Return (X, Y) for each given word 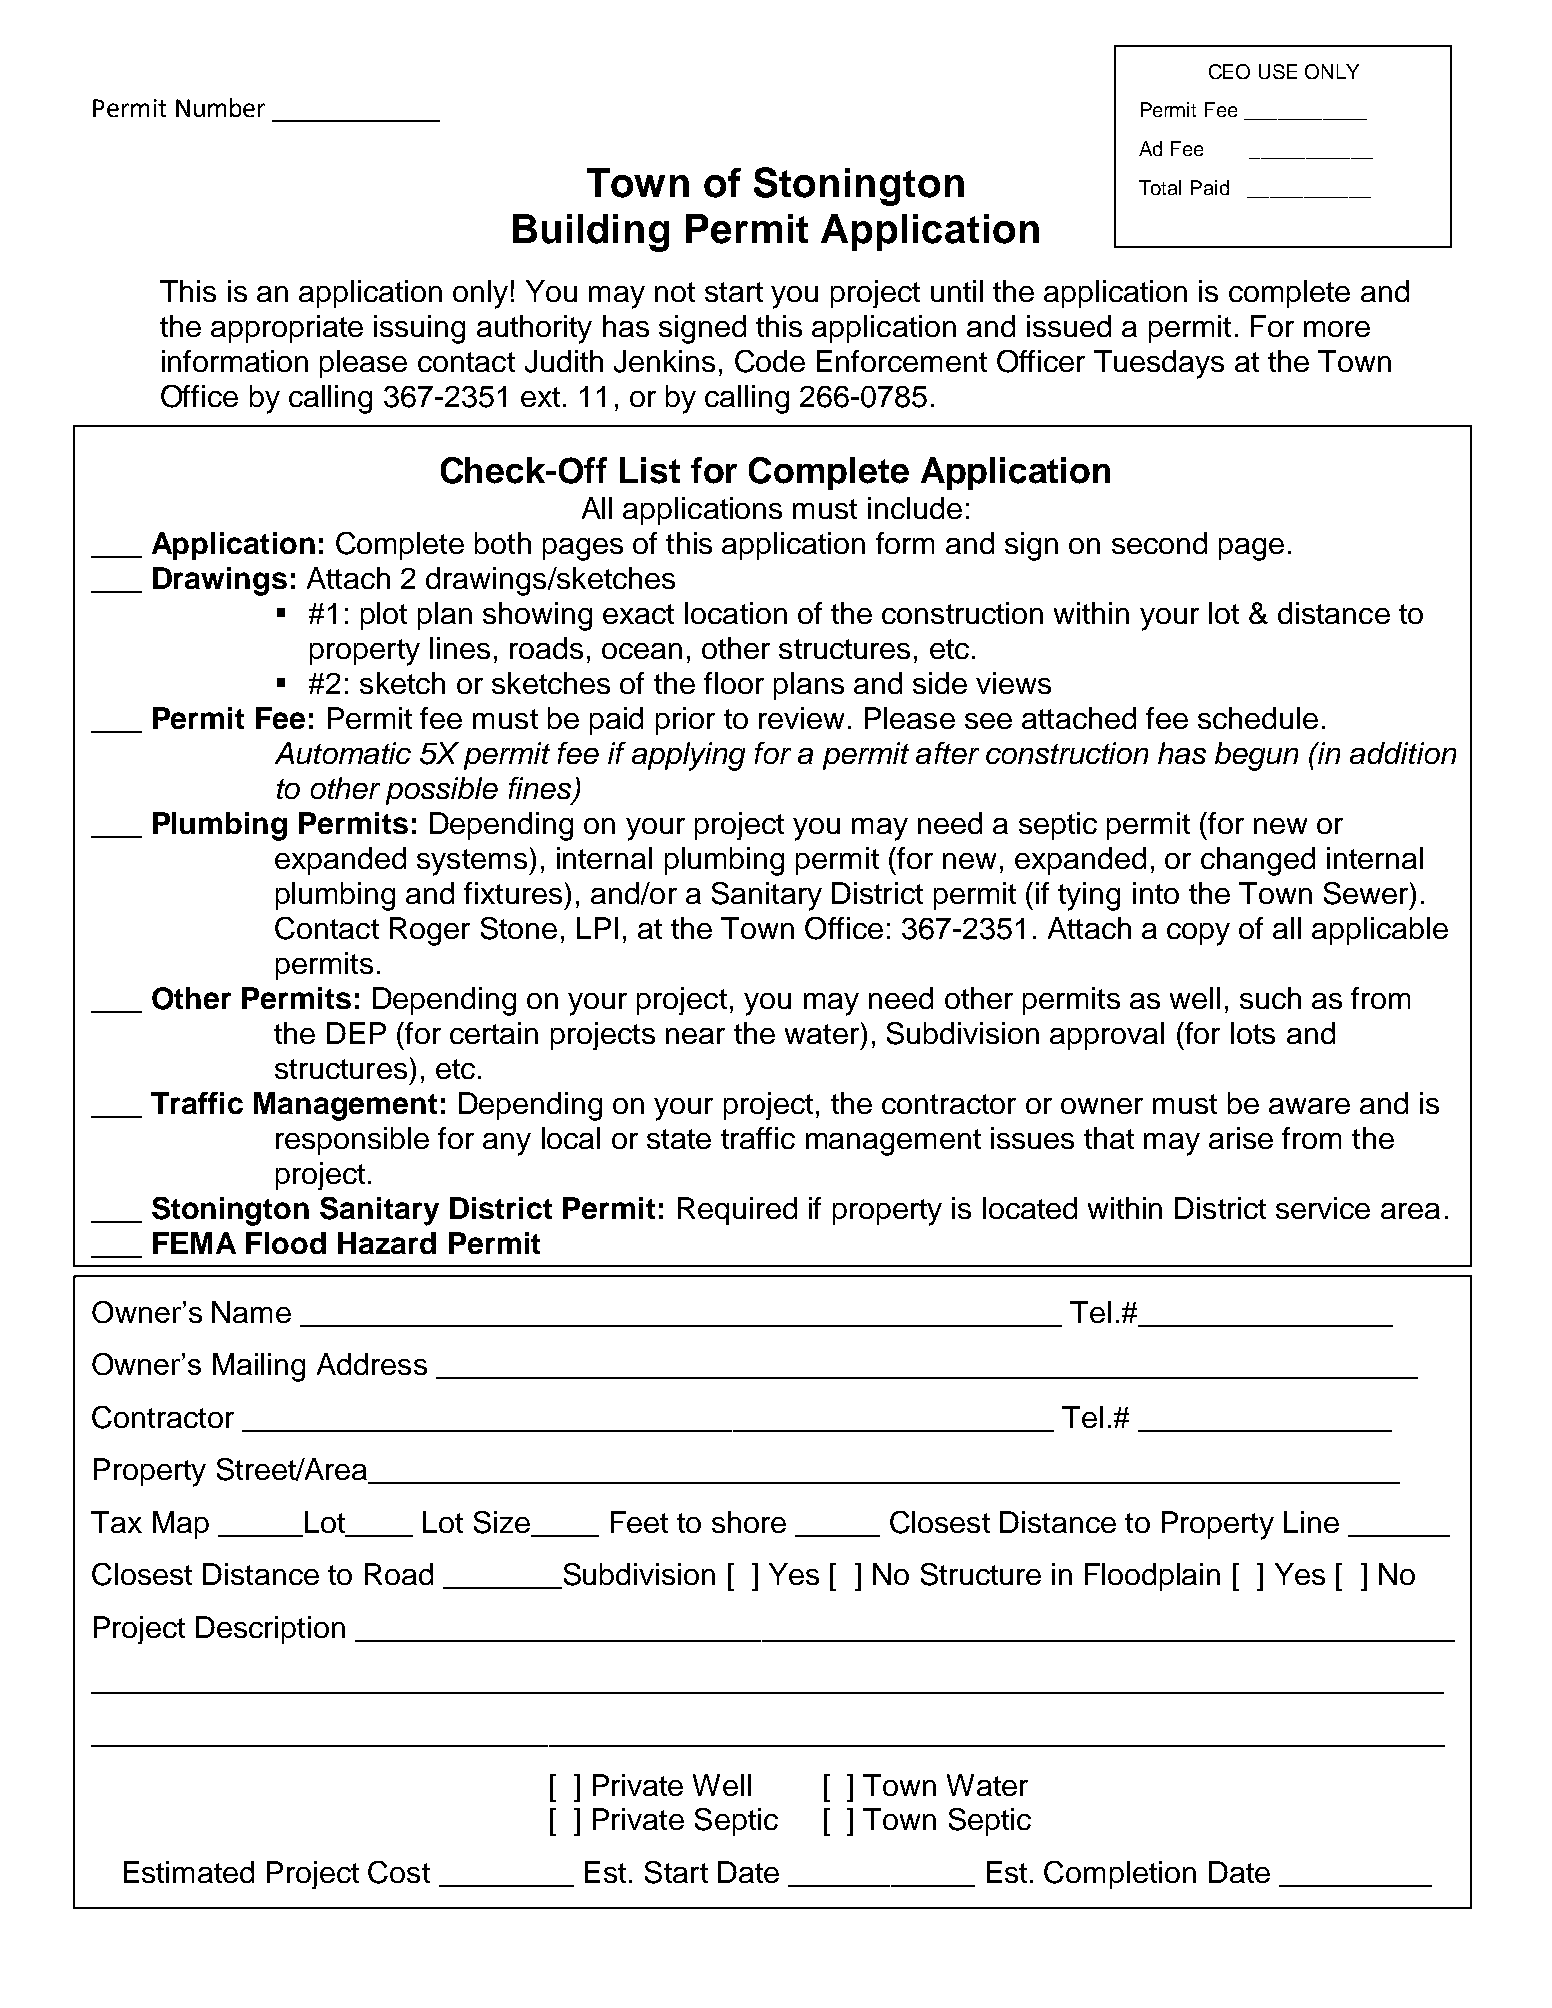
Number (220, 107)
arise (1241, 1138)
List (650, 470)
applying (688, 756)
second (1159, 543)
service (1323, 1208)
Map (181, 1525)
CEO (1229, 71)
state (679, 1139)
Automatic (343, 753)
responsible (352, 1141)
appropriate (287, 329)
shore (749, 1522)
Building (591, 233)
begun (1256, 756)
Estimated (189, 1872)
